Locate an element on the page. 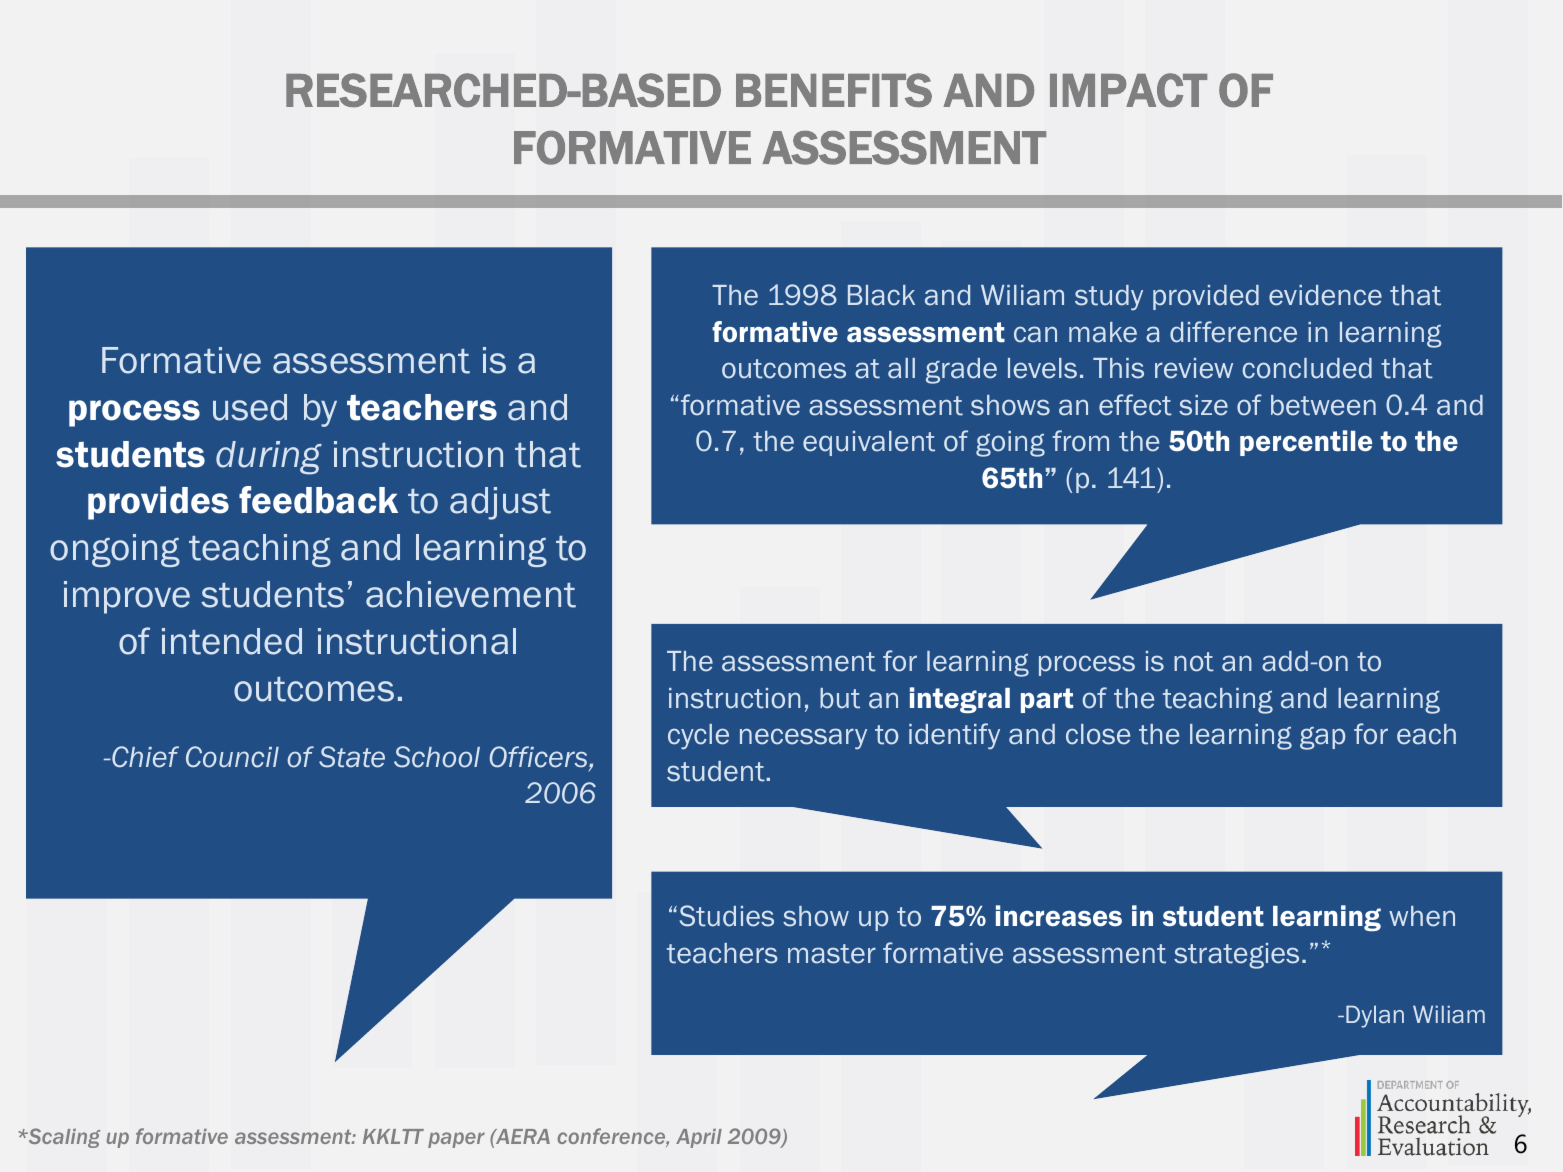 The height and width of the document is (1172, 1563). but is located at coordinates (840, 698).
